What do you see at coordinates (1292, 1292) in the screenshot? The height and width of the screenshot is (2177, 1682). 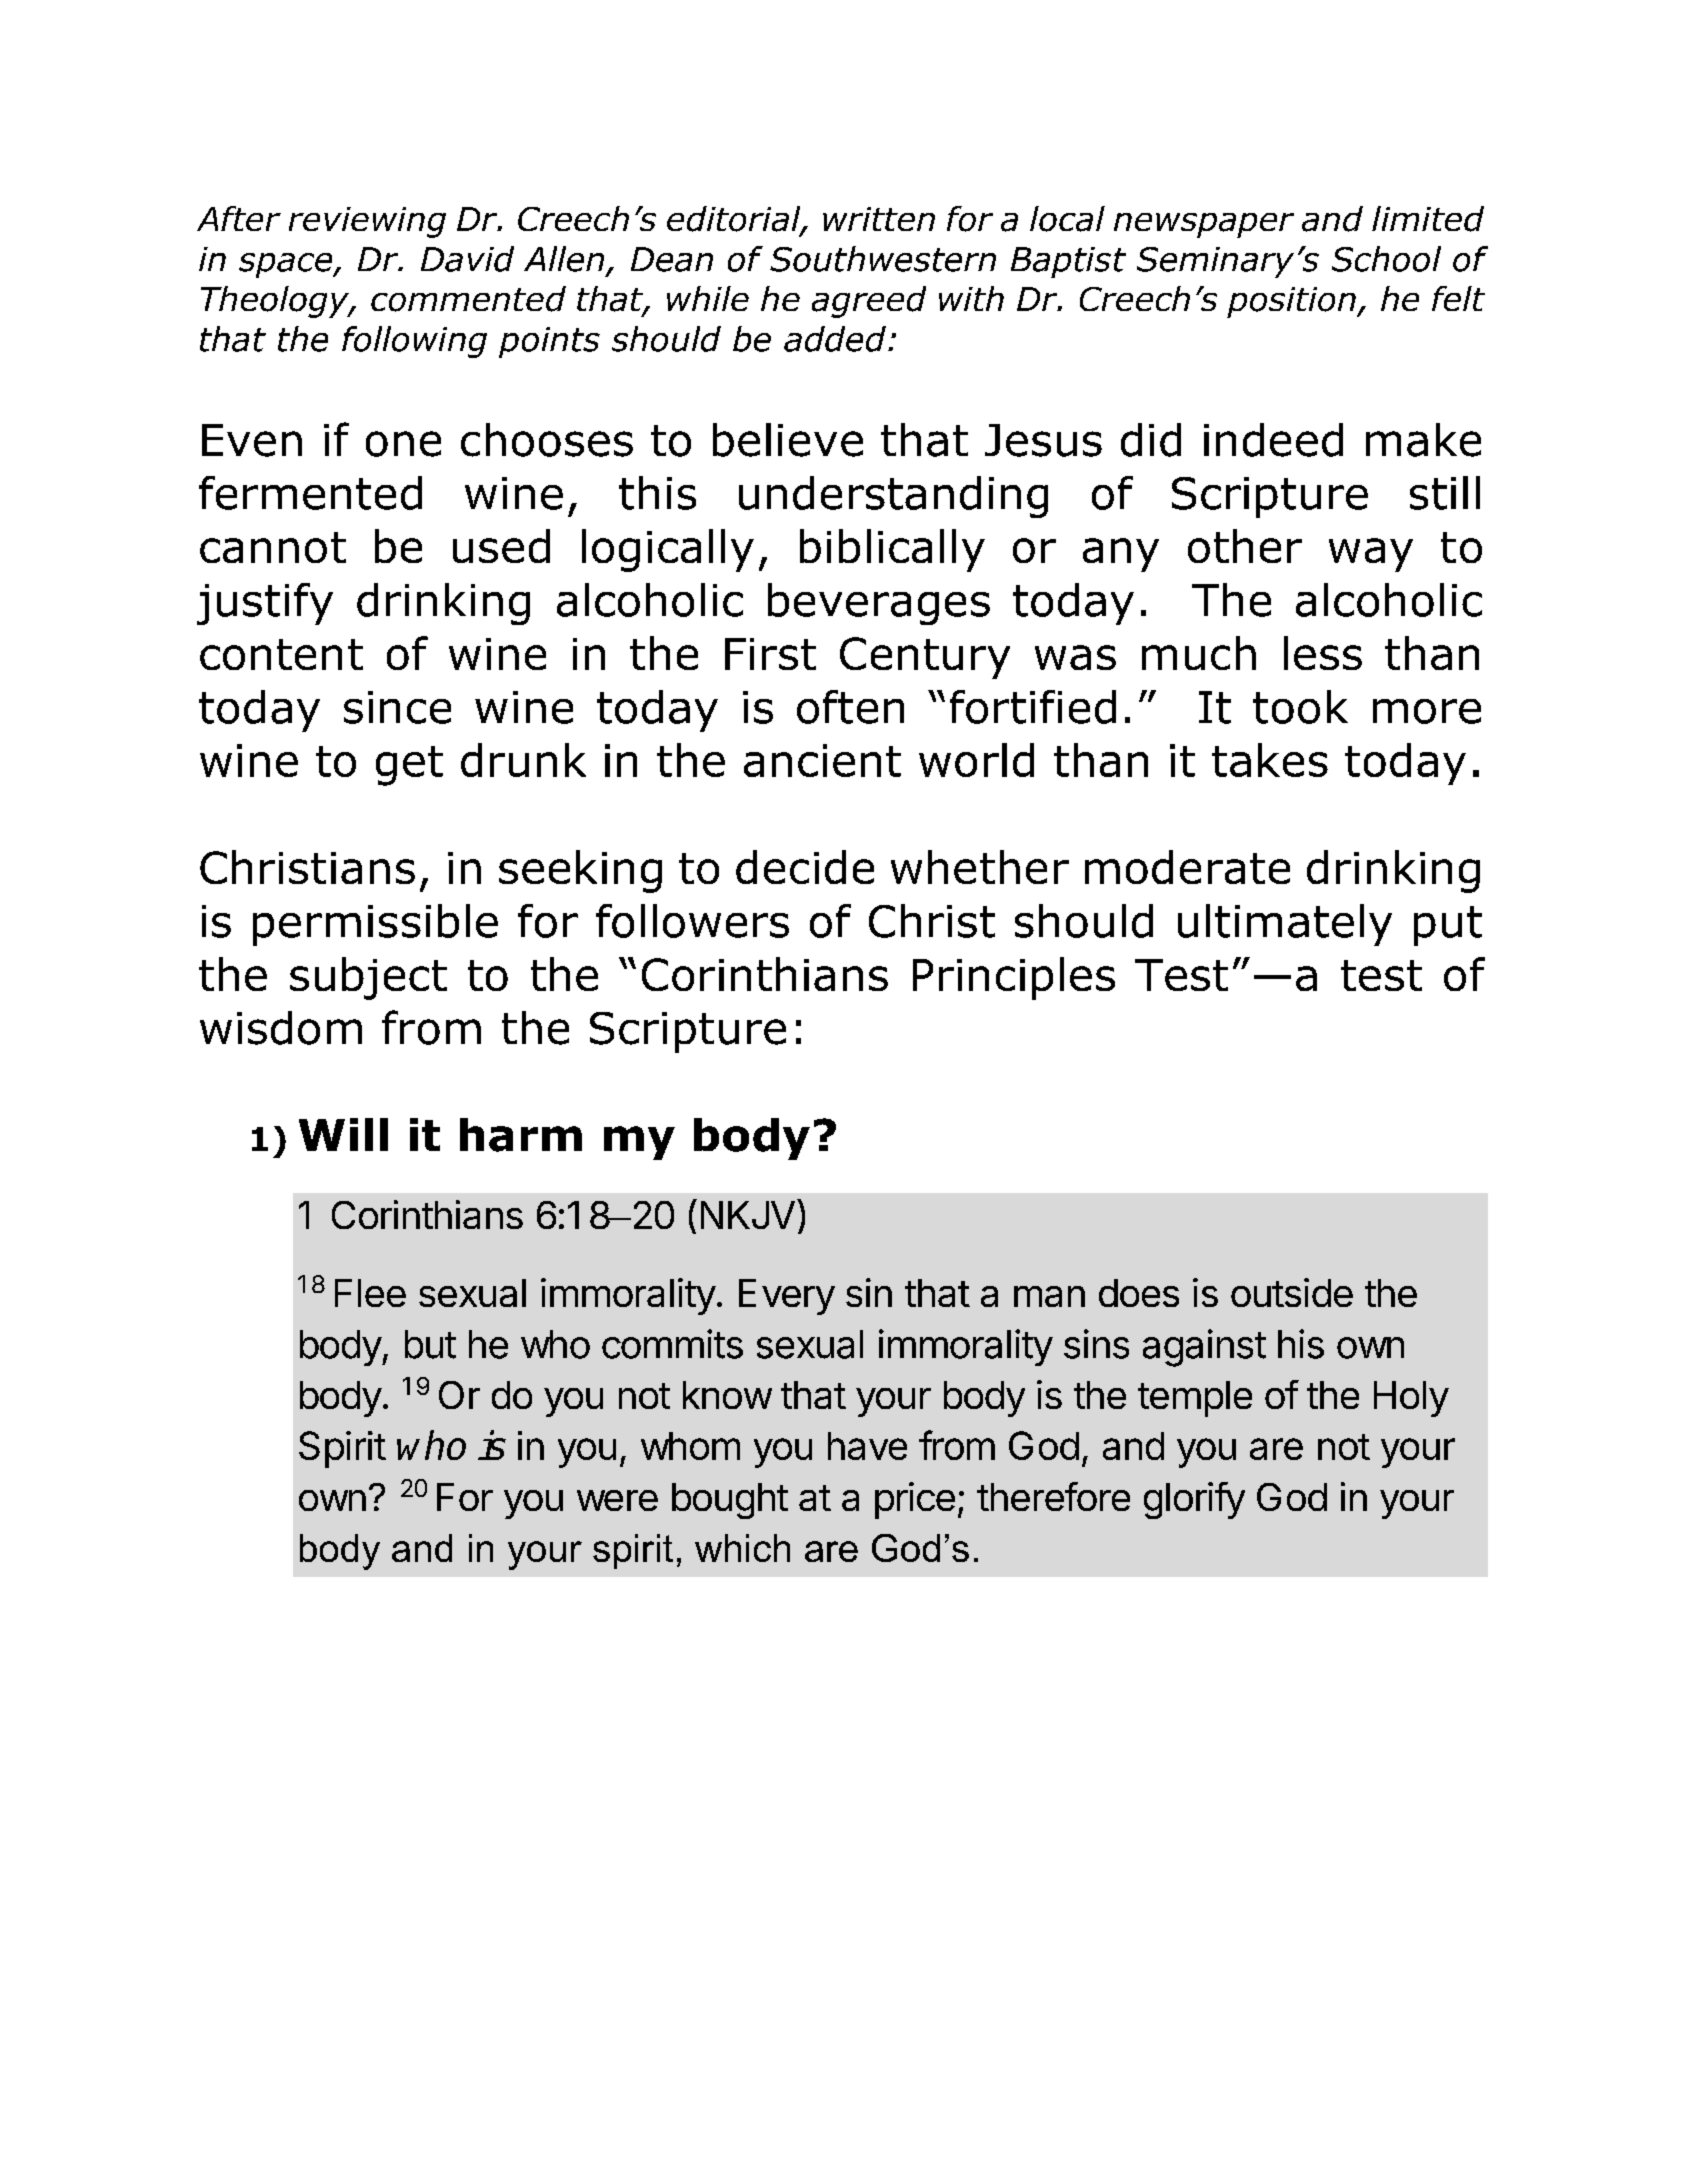 I see `outside` at bounding box center [1292, 1292].
